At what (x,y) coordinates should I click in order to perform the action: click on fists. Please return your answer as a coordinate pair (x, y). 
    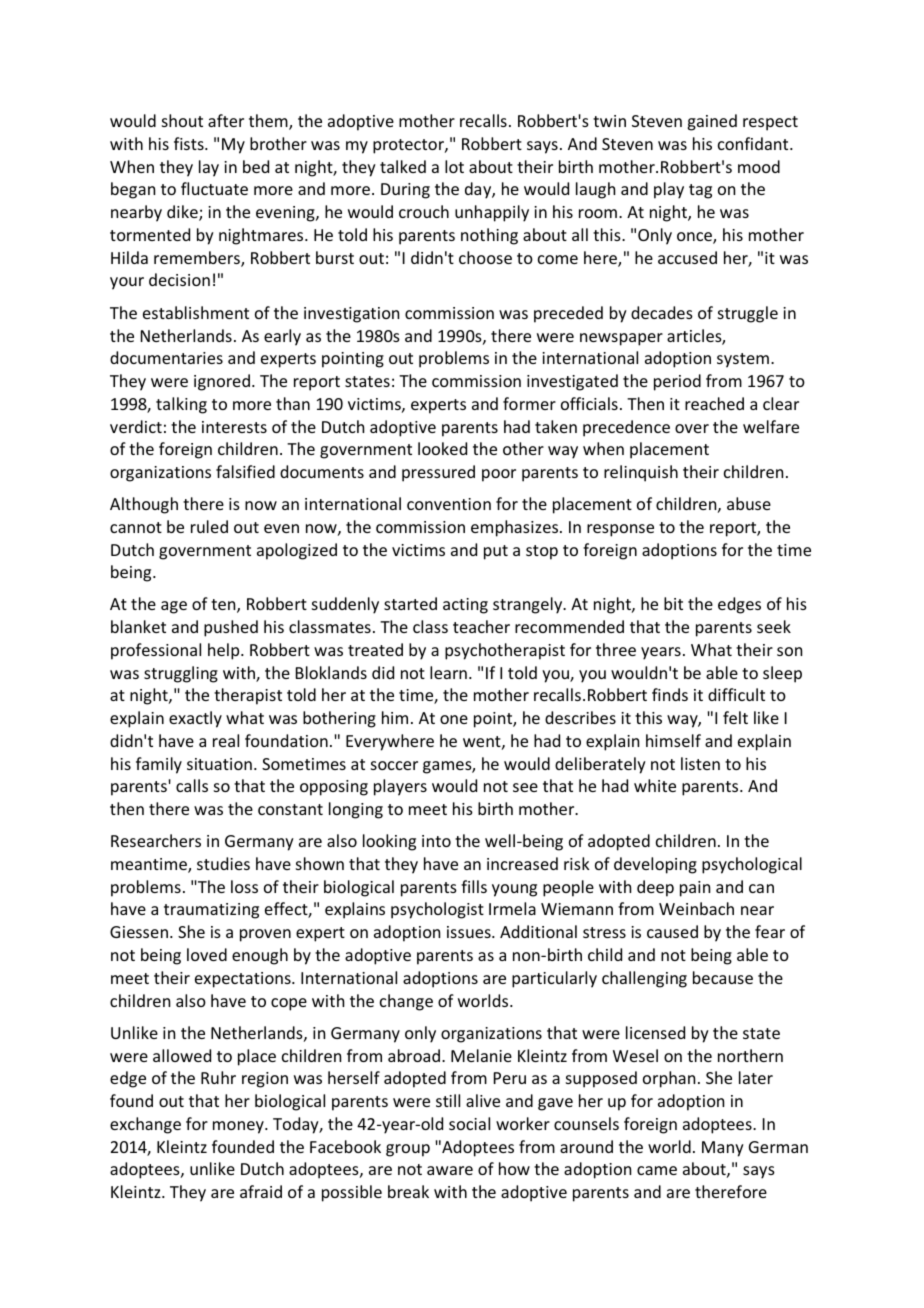
    Looking at the image, I should click on (190, 143).
